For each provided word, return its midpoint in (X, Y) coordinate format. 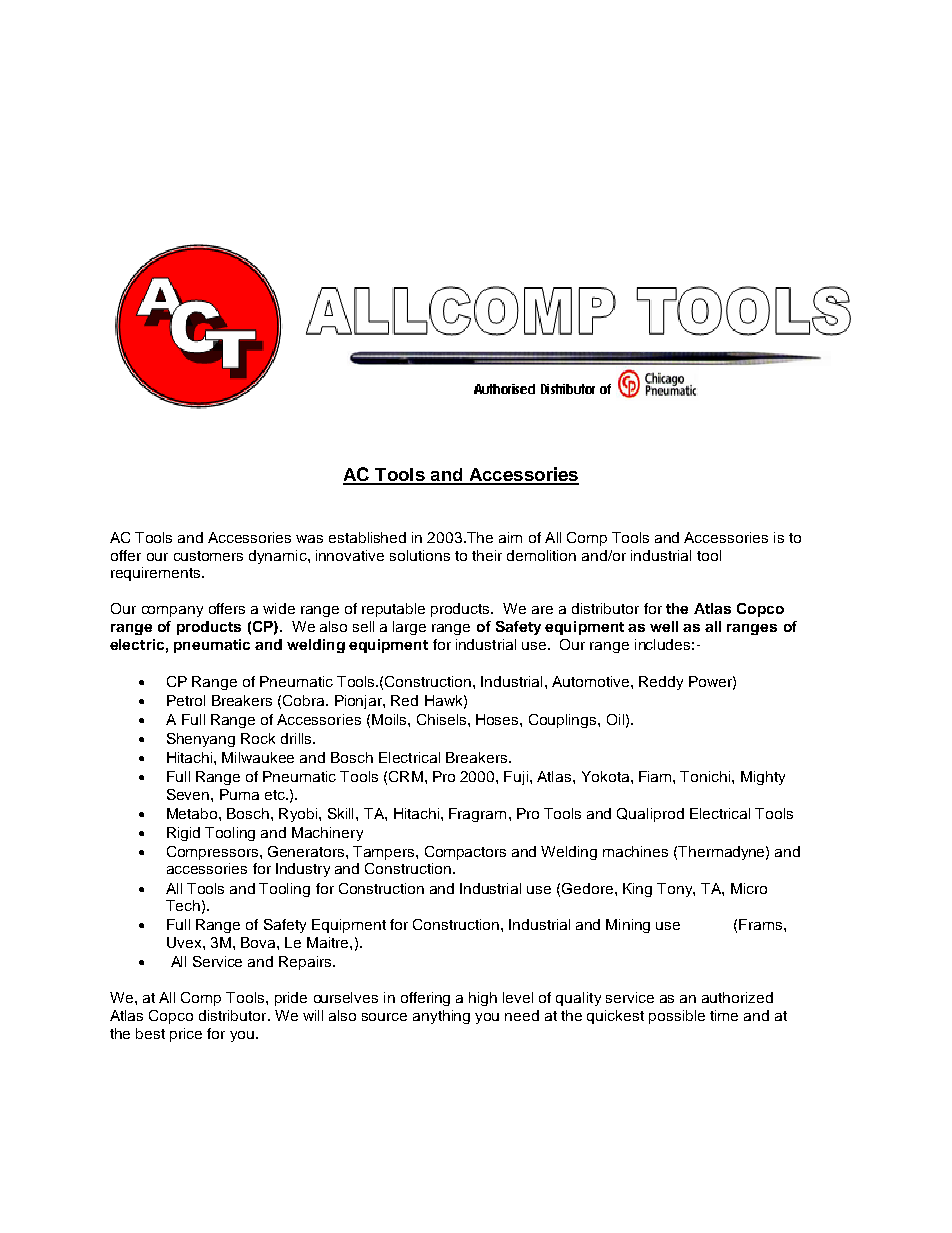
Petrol (186, 700)
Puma (239, 794)
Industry (303, 870)
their (487, 555)
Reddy (661, 683)
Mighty (763, 778)
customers (208, 556)
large (409, 628)
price (186, 1035)
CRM (406, 776)
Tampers (385, 853)
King (637, 890)
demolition (541, 555)
